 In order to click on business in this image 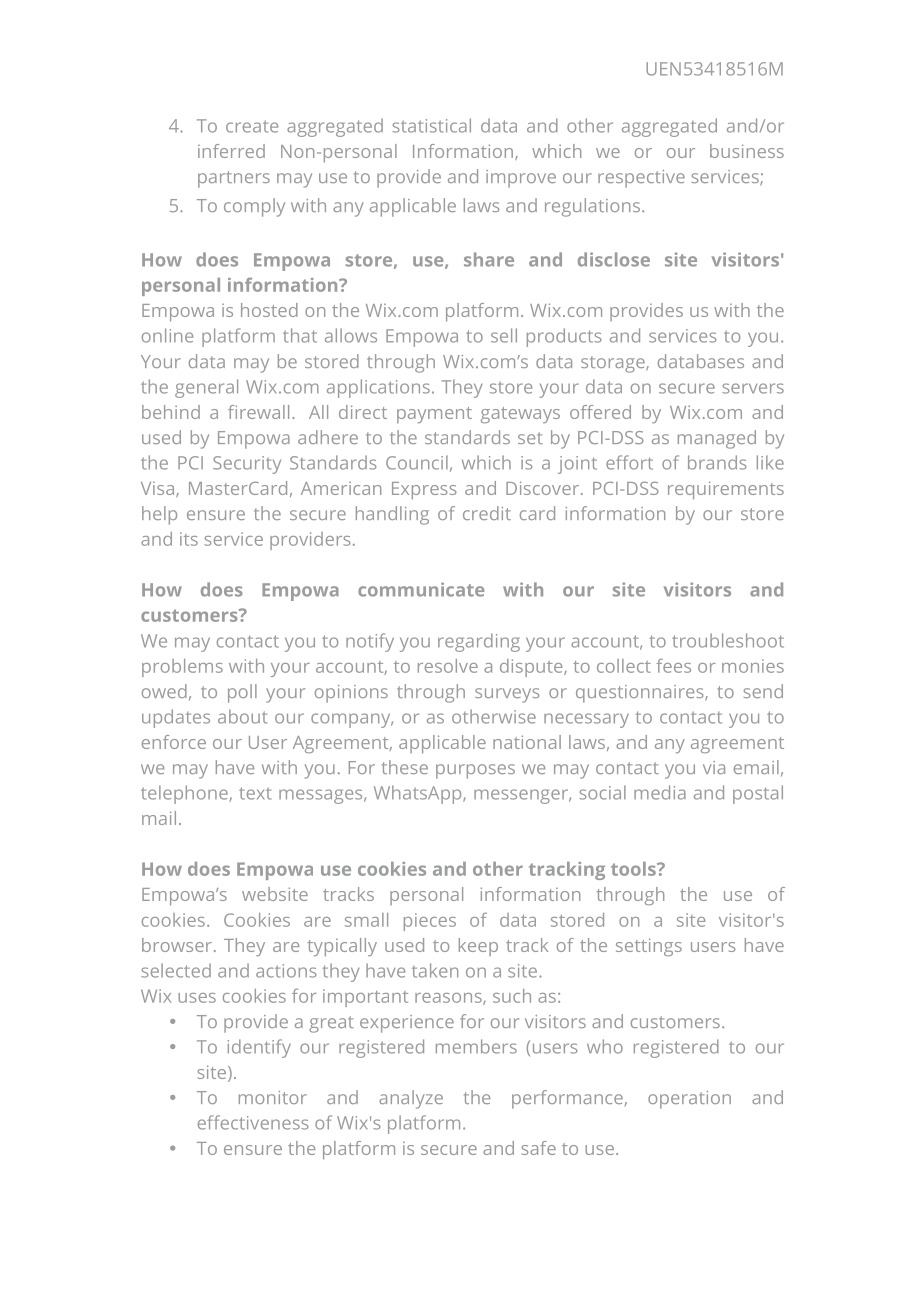, I will do `click(747, 151)`.
